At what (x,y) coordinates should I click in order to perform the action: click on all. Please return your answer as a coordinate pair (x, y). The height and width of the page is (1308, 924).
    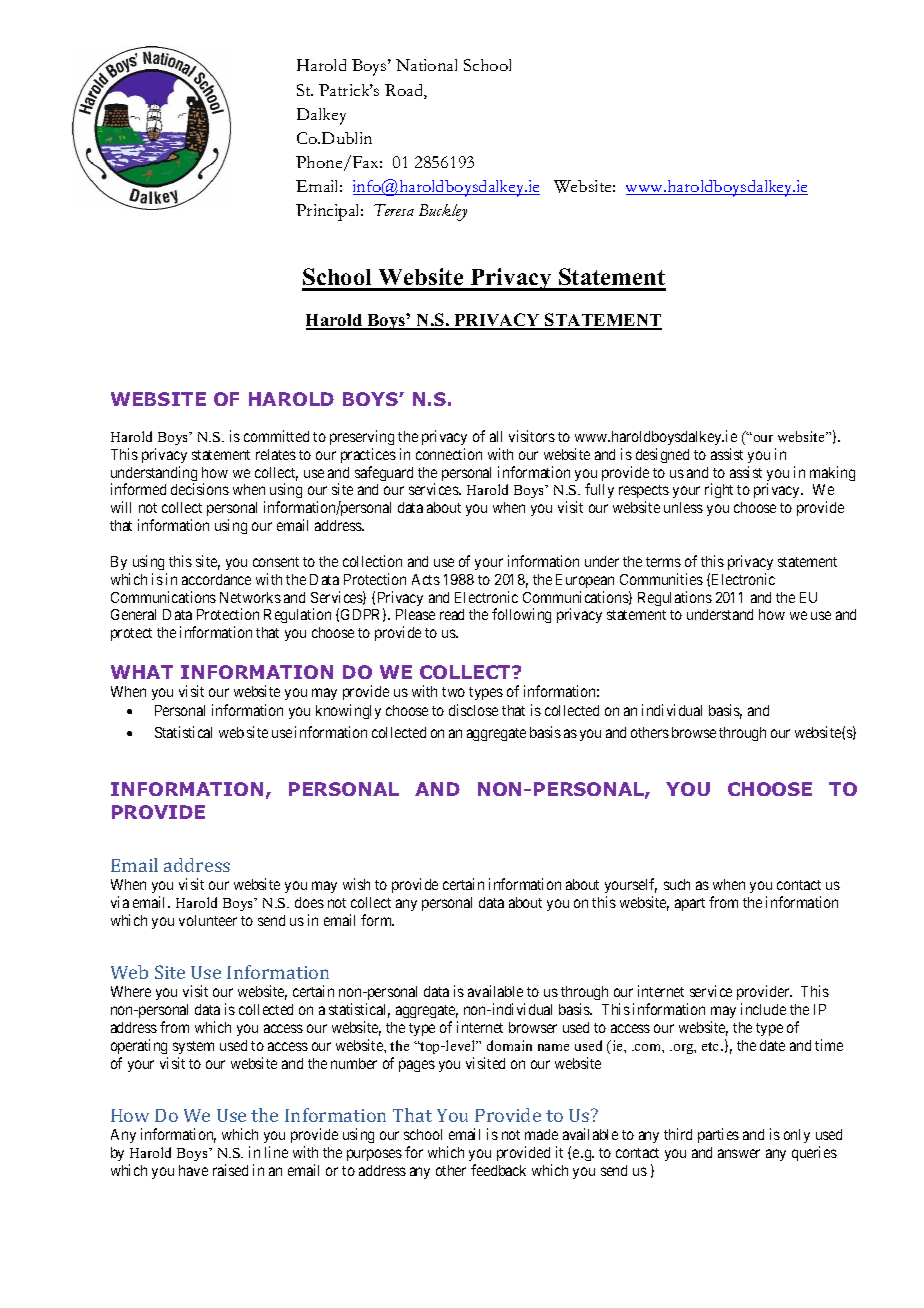
    Looking at the image, I should click on (496, 436).
